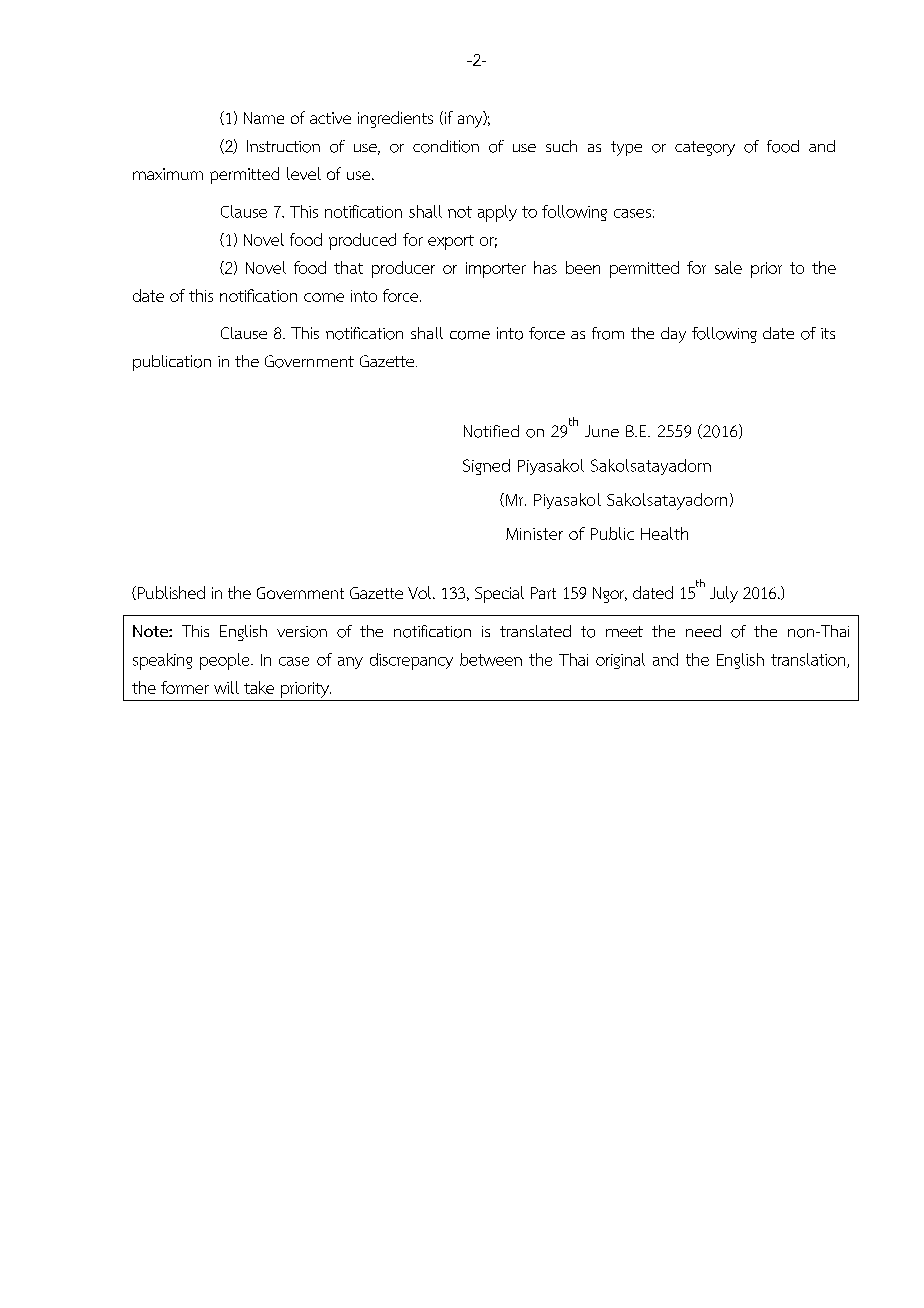 Image resolution: width=924 pixels, height=1308 pixels. What do you see at coordinates (348, 267) in the screenshot?
I see `that` at bounding box center [348, 267].
